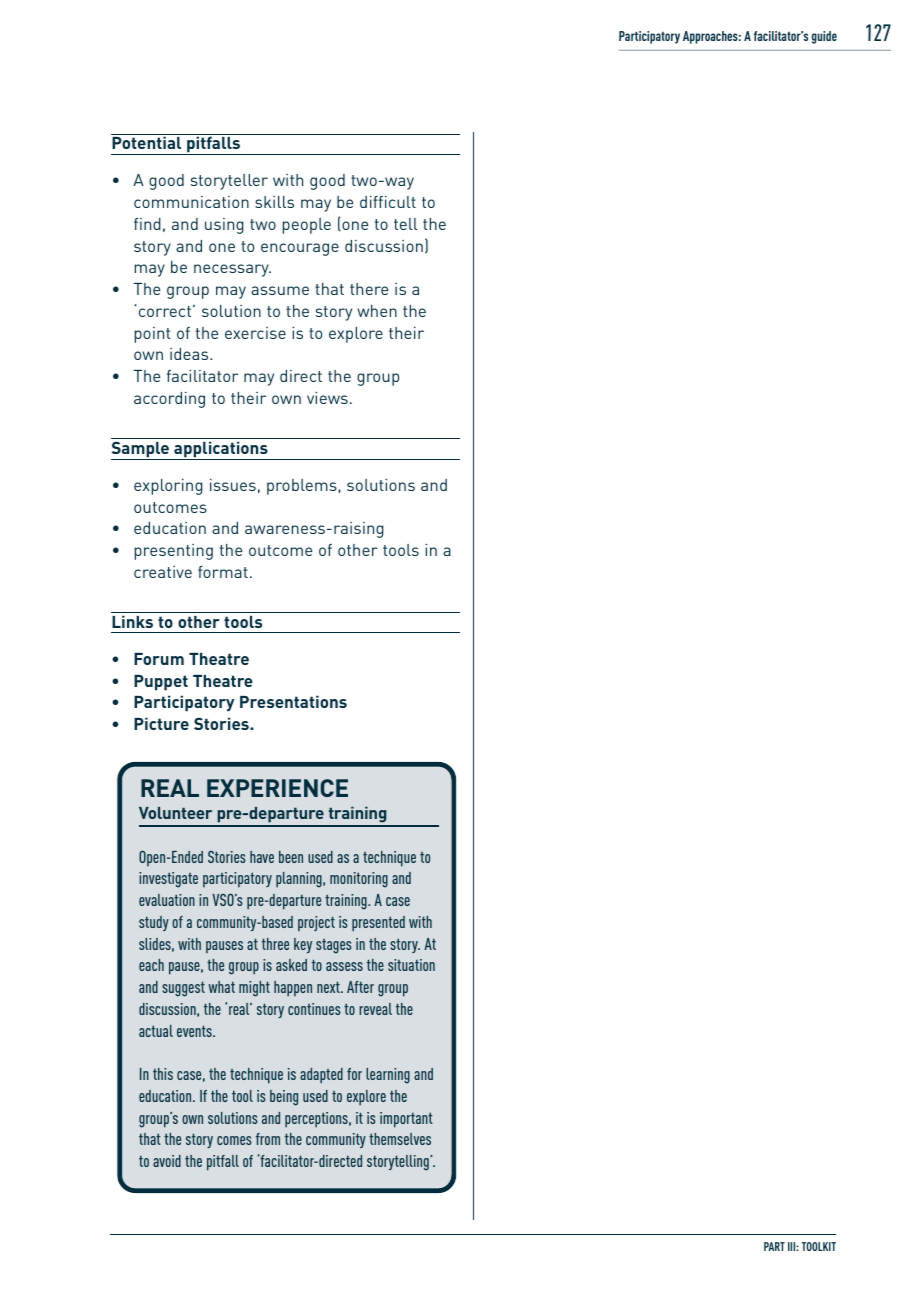  What do you see at coordinates (146, 142) in the screenshot?
I see `Potential` at bounding box center [146, 142].
